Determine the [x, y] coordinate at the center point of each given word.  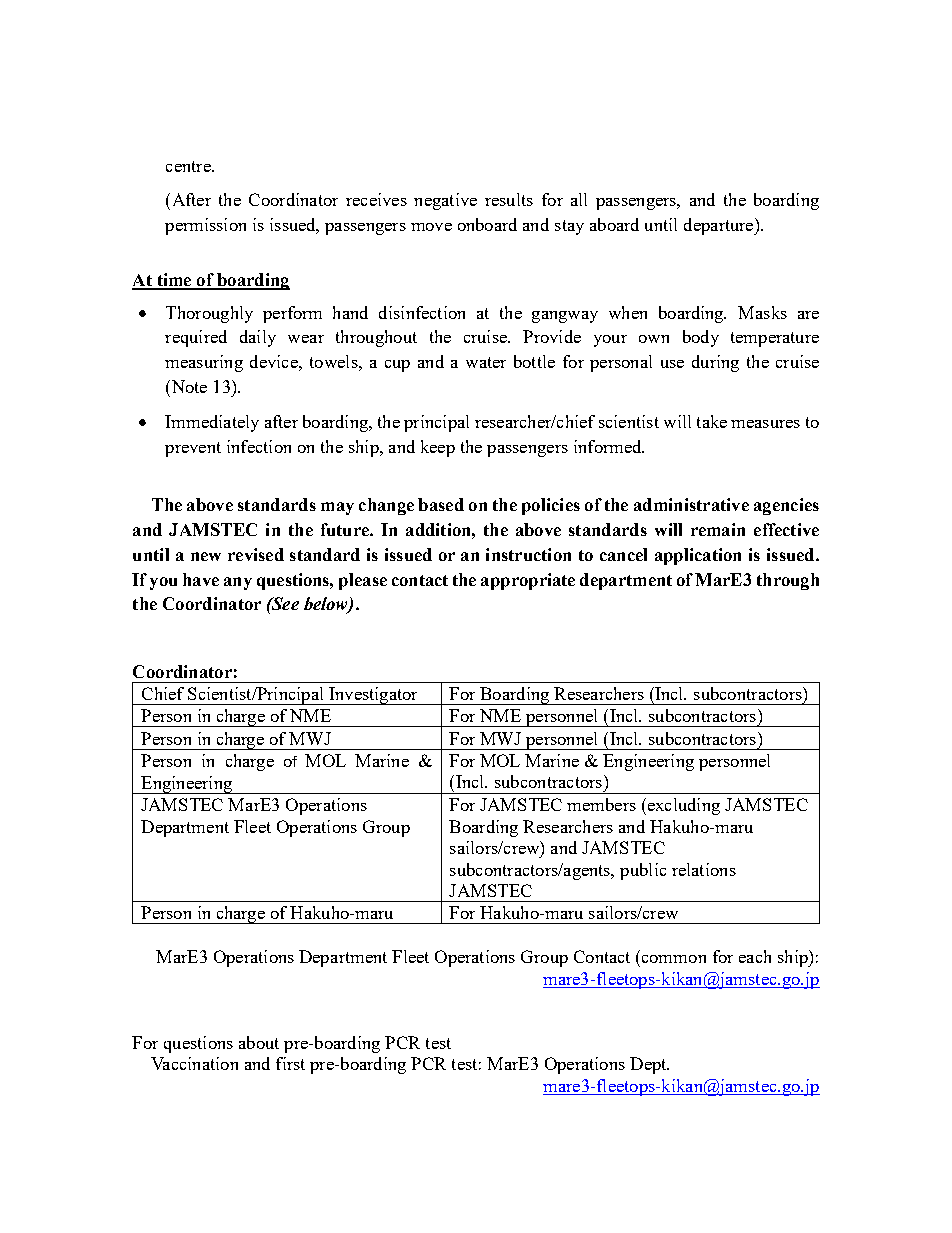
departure [720, 226]
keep [438, 448]
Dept [649, 1065]
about [259, 1042]
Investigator [373, 696]
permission [205, 226]
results [509, 199]
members [601, 804]
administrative [691, 504]
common [674, 959]
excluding [682, 806]
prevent [193, 449]
